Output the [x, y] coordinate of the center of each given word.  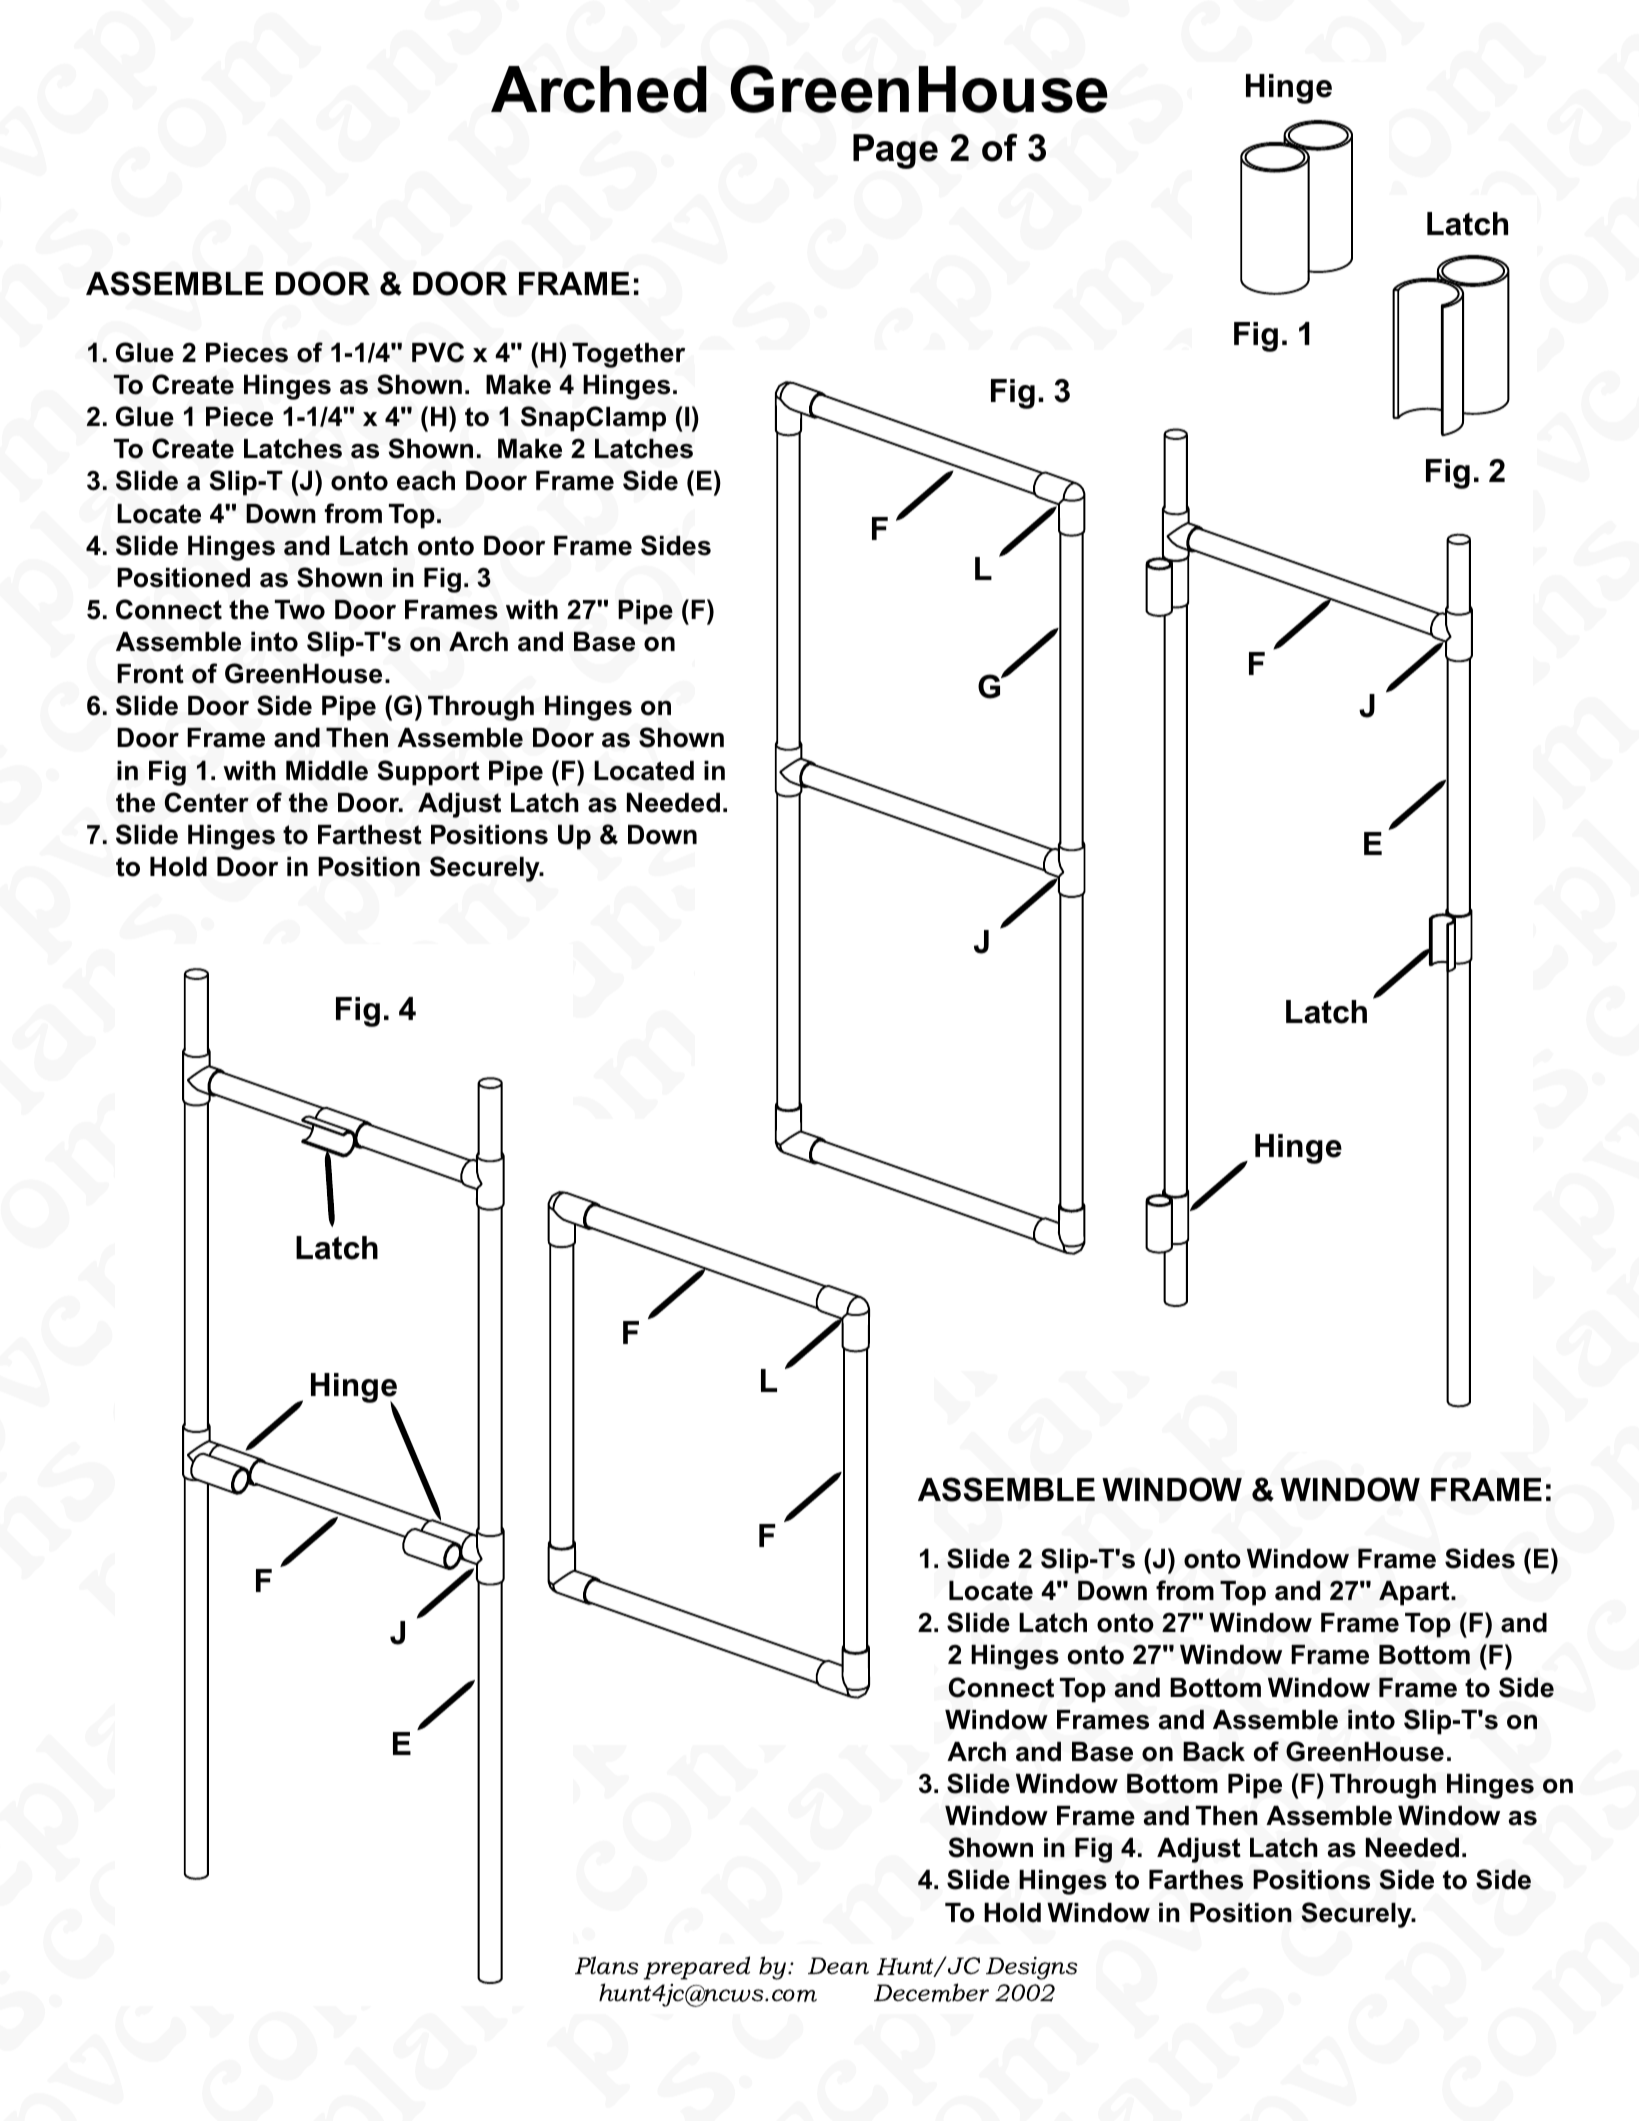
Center [206, 802]
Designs [1031, 1968]
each [426, 480]
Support [428, 773]
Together [628, 355]
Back [1214, 1751]
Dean [838, 1966]
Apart [1415, 1593]
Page [895, 151]
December [931, 1992]
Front [150, 674]
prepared [697, 1968]
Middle [327, 770]
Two [300, 610]
